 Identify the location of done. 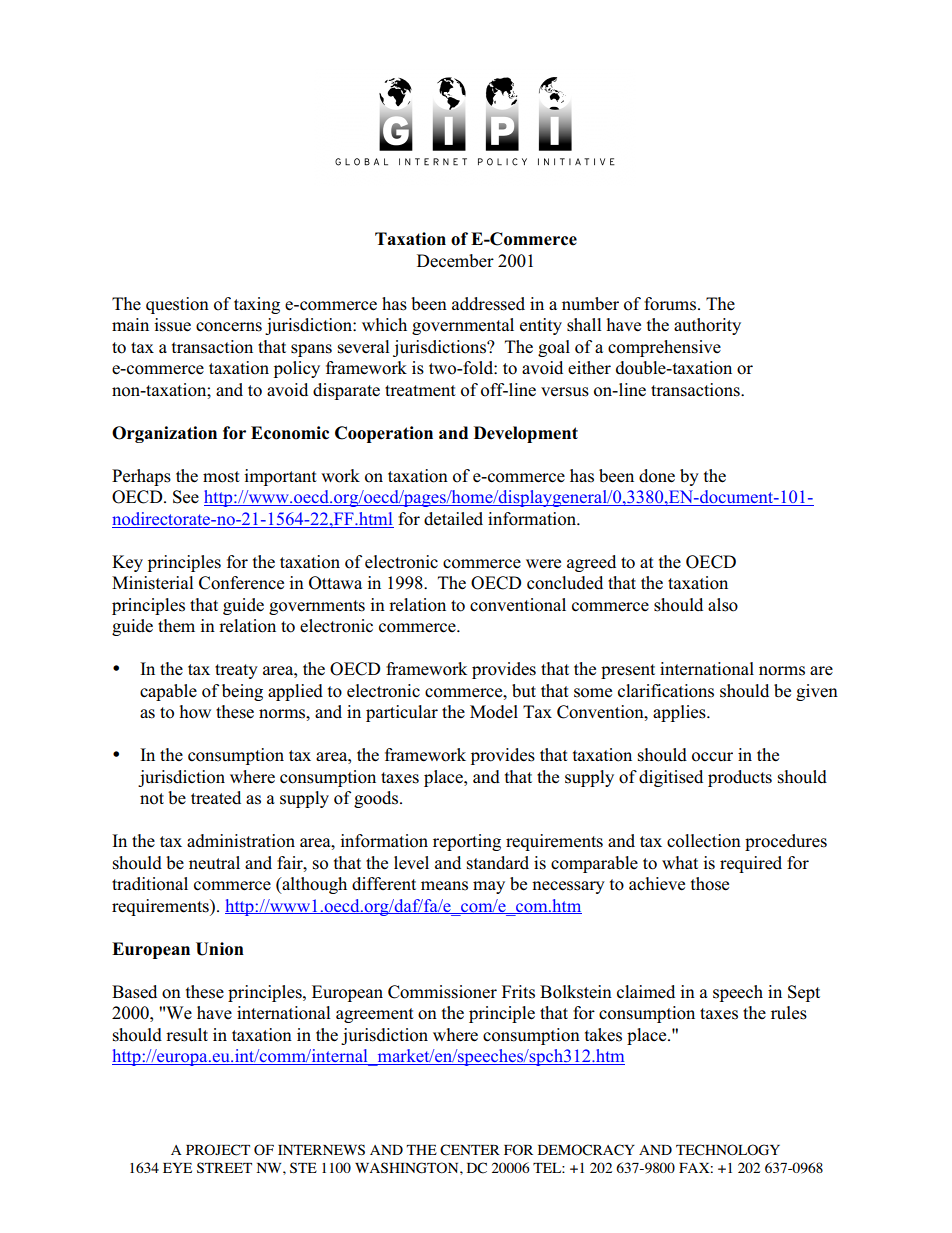
(657, 476).
